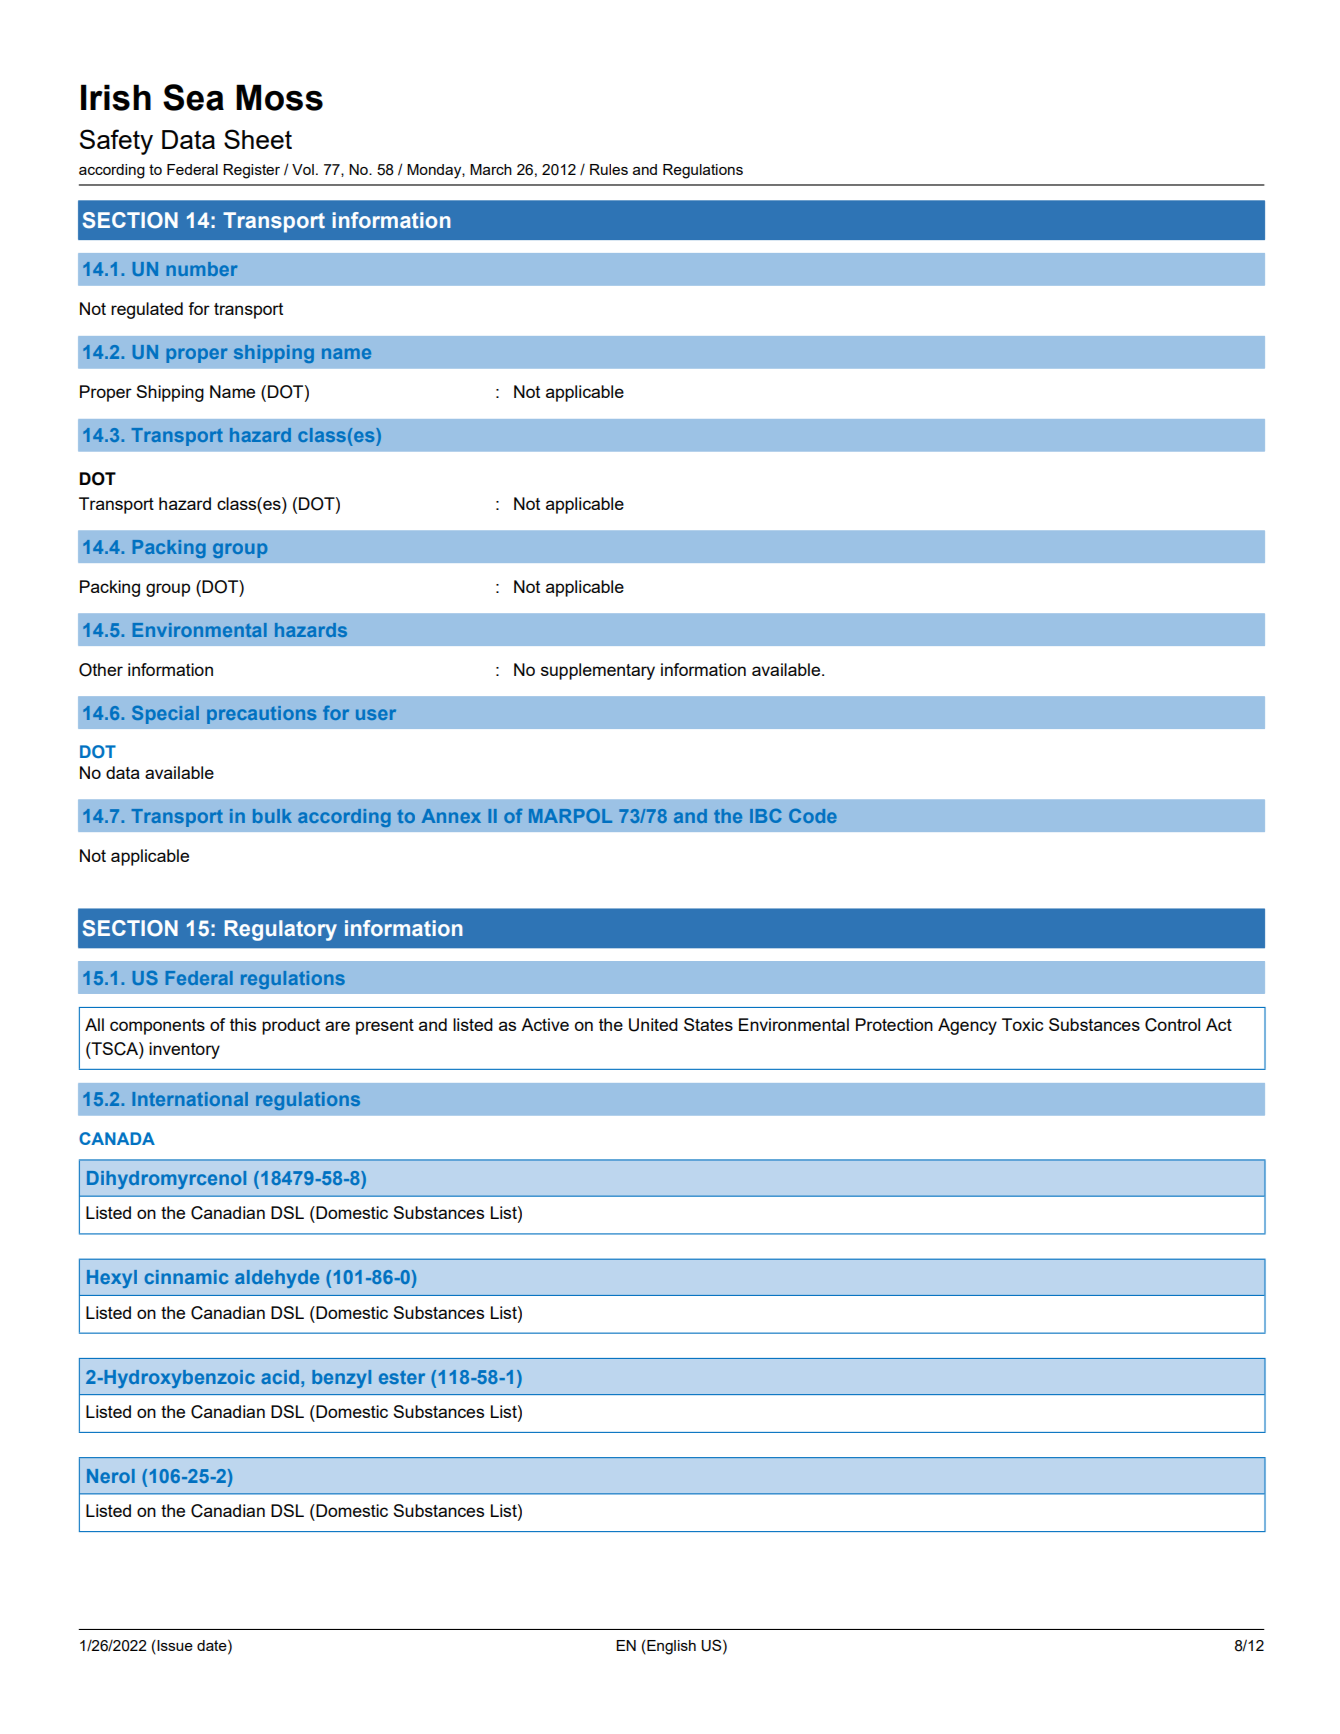  What do you see at coordinates (653, 1025) in the document?
I see `United` at bounding box center [653, 1025].
